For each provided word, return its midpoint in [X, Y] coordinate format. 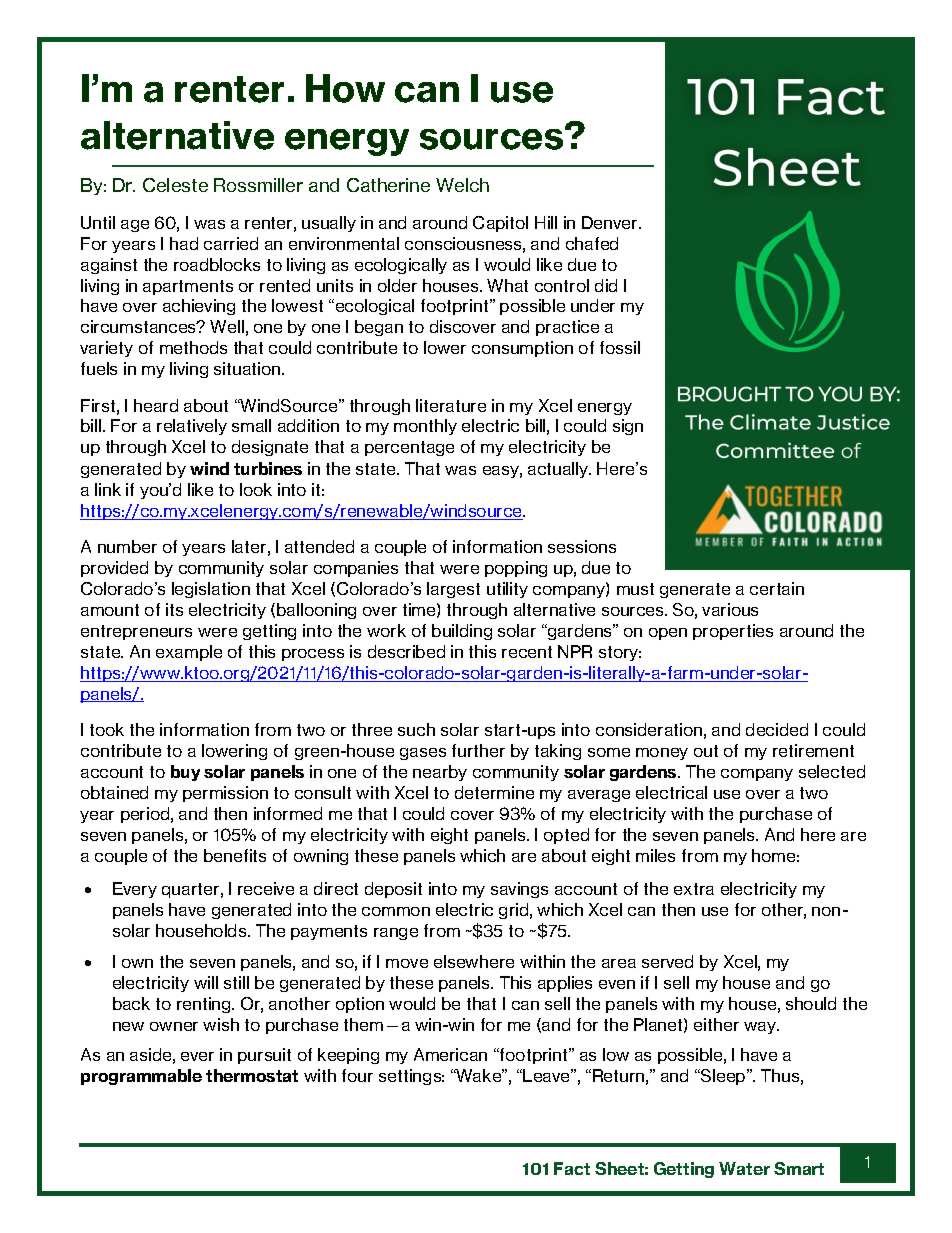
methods [193, 347]
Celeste [175, 185]
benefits [235, 855]
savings [519, 890]
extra [694, 889]
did [606, 285]
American [450, 1054]
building [462, 632]
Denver [611, 222]
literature [451, 405]
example [189, 653]
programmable [141, 1077]
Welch [462, 185]
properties [733, 632]
